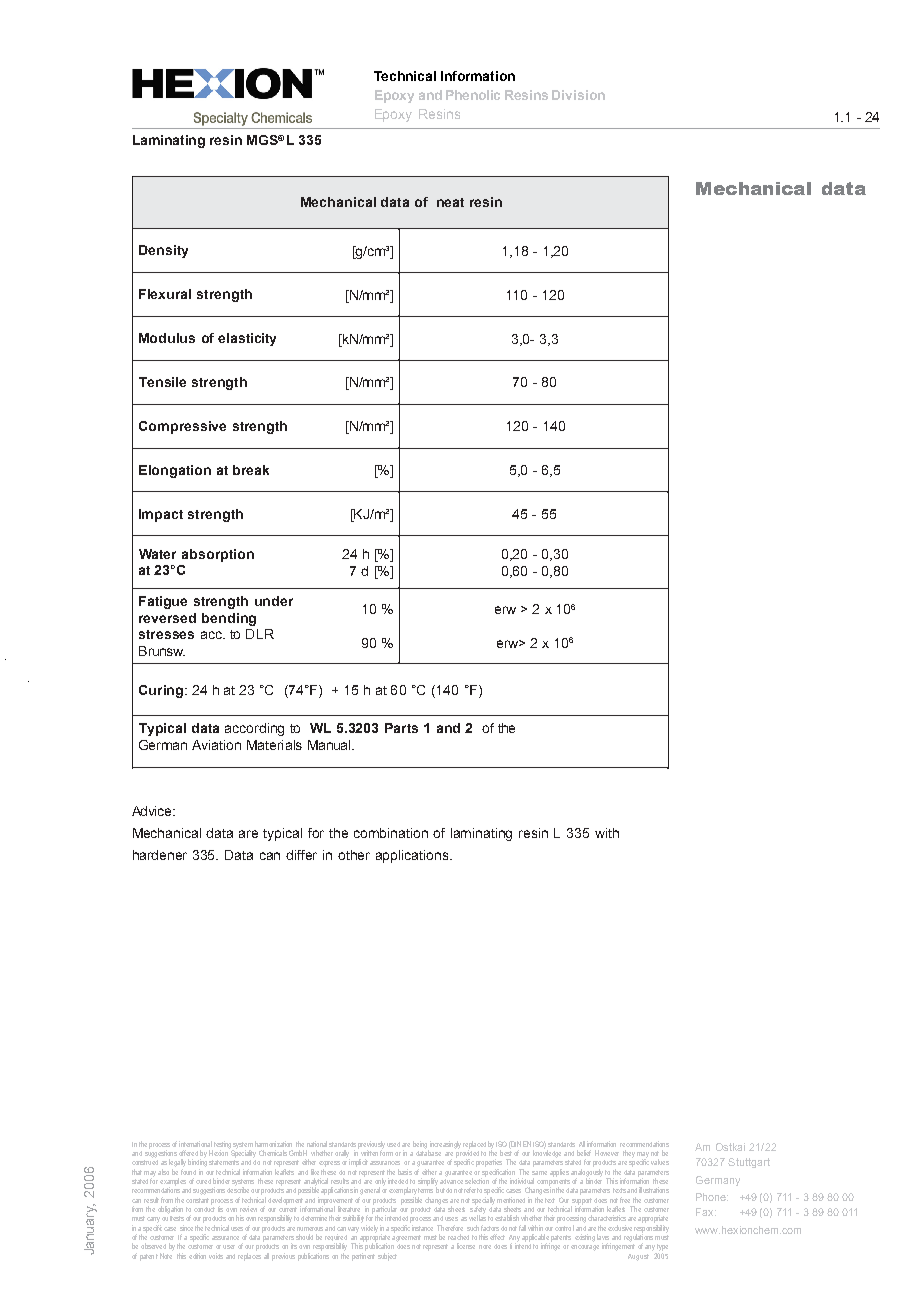 The height and width of the page is (1308, 924). Describe the element at coordinates (301, 855) in the page. I see `differ` at that location.
